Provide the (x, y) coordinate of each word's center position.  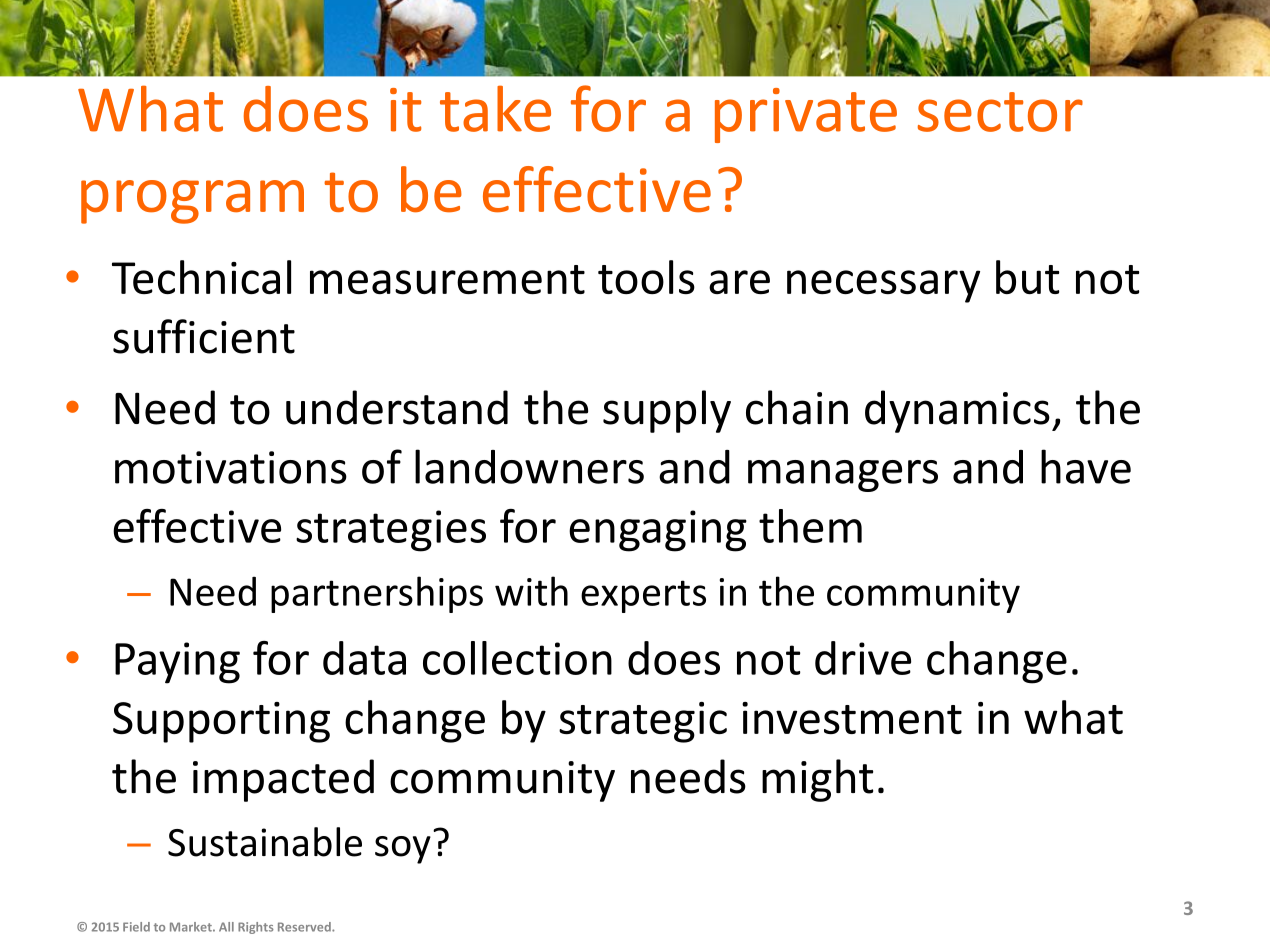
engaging (658, 531)
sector (1000, 112)
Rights (256, 928)
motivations (231, 467)
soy (403, 850)
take (495, 108)
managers (843, 476)
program (192, 202)
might (817, 780)
